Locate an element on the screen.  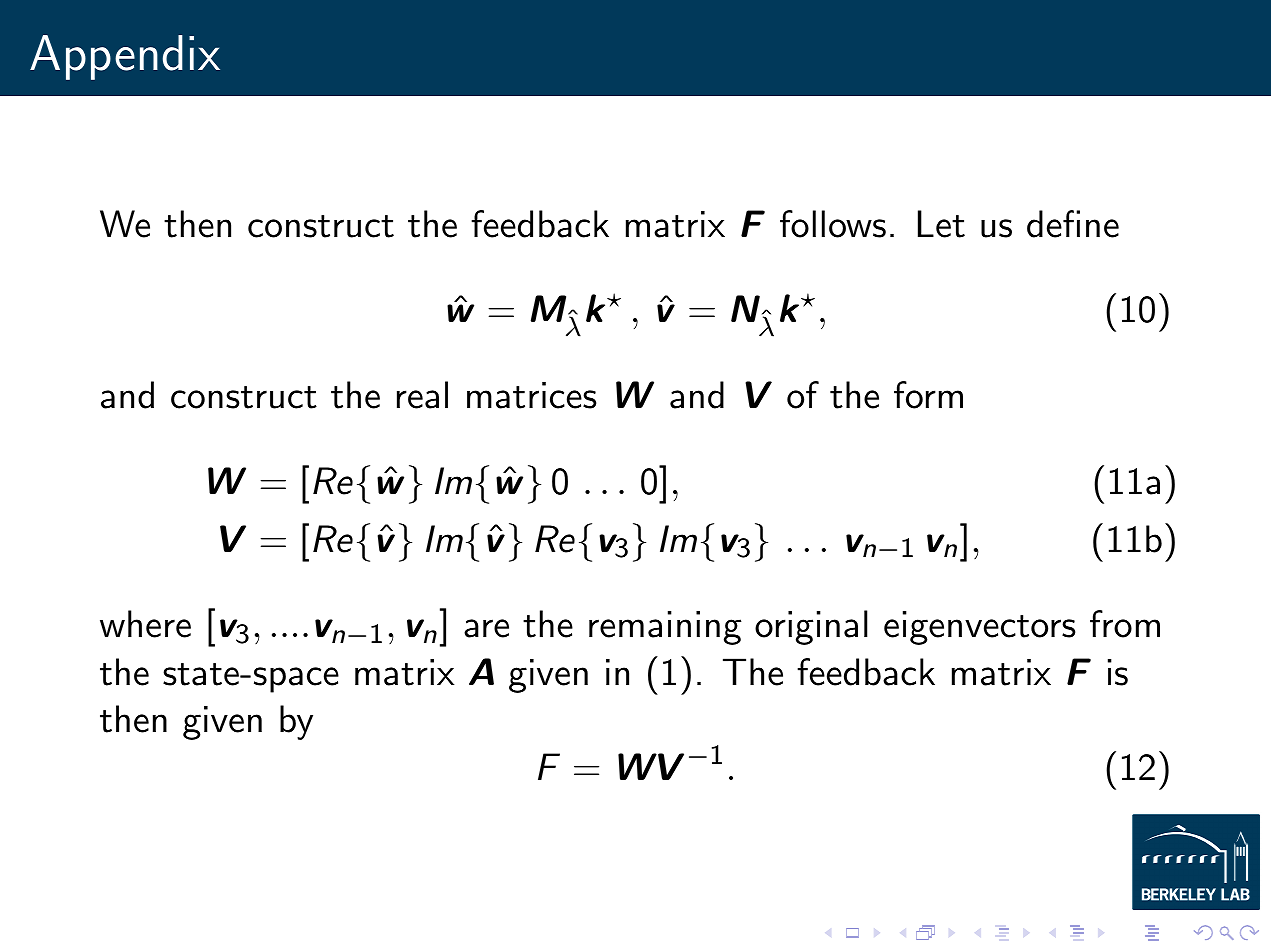
follows is located at coordinates (833, 224).
